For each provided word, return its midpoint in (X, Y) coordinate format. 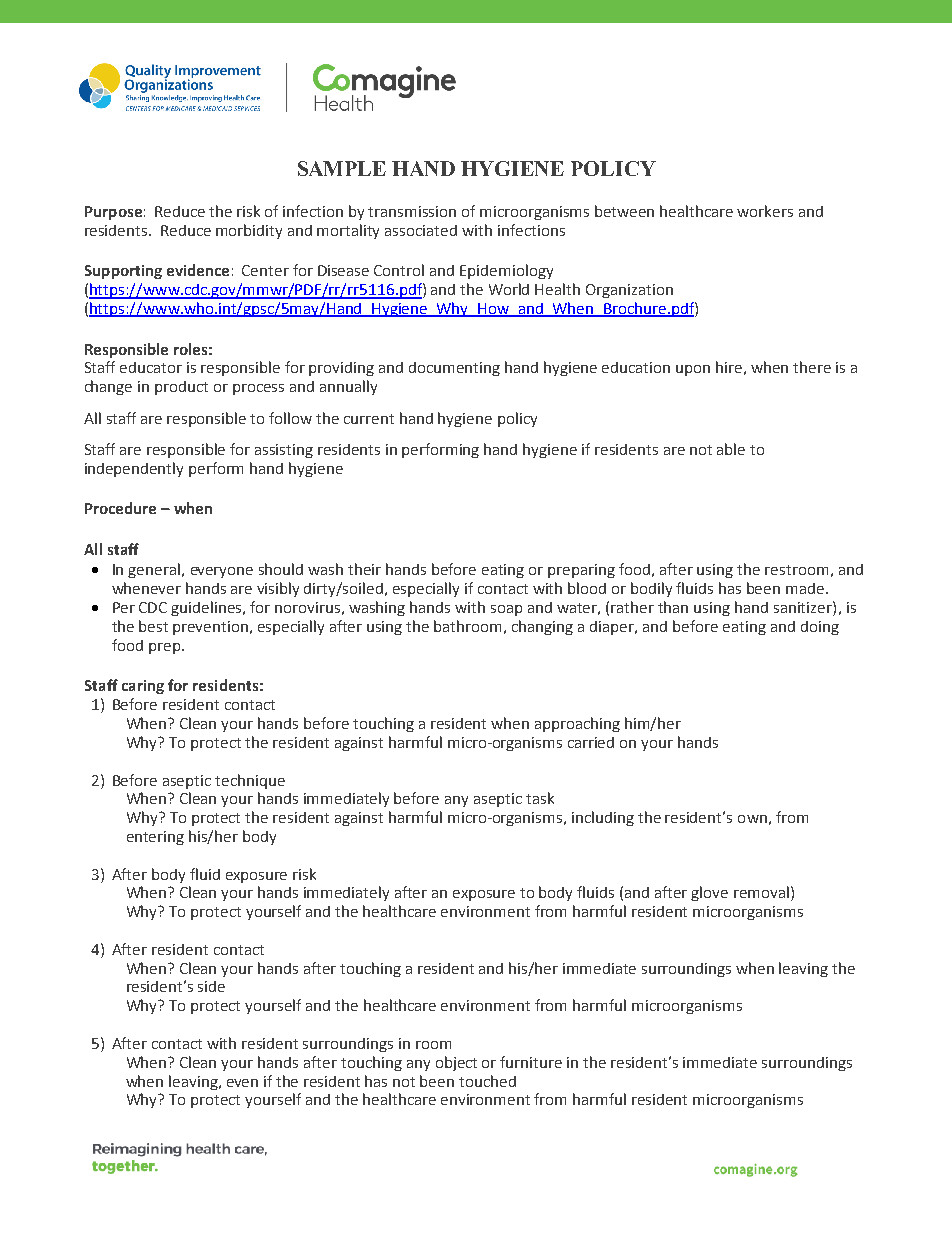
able (731, 449)
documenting (454, 369)
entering (155, 838)
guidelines (207, 608)
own (752, 819)
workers (765, 211)
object (456, 1063)
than (673, 607)
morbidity (249, 231)
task (540, 798)
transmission (412, 211)
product (181, 388)
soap (506, 610)
